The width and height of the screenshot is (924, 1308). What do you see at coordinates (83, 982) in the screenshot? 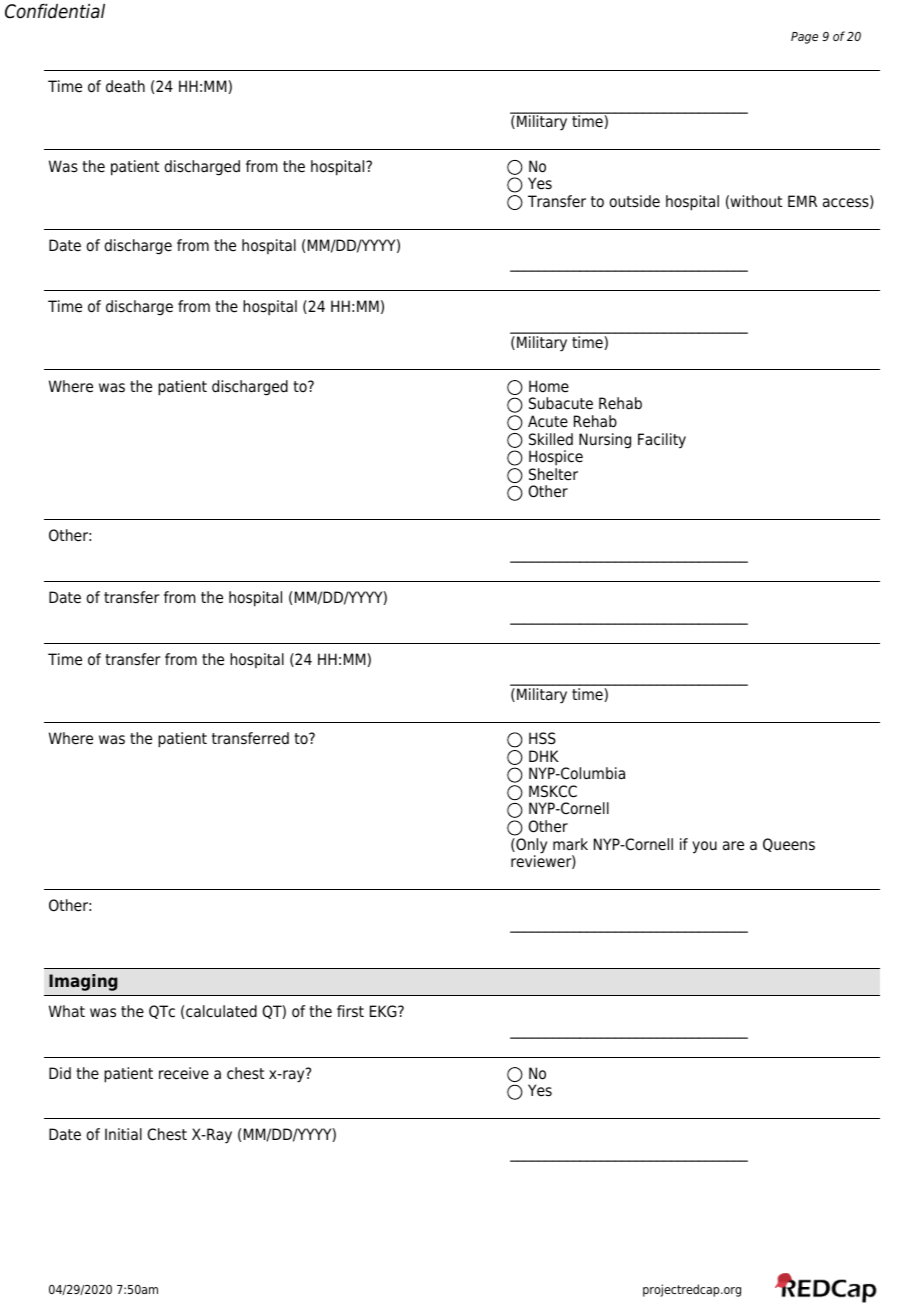
I see `Imaging` at bounding box center [83, 982].
